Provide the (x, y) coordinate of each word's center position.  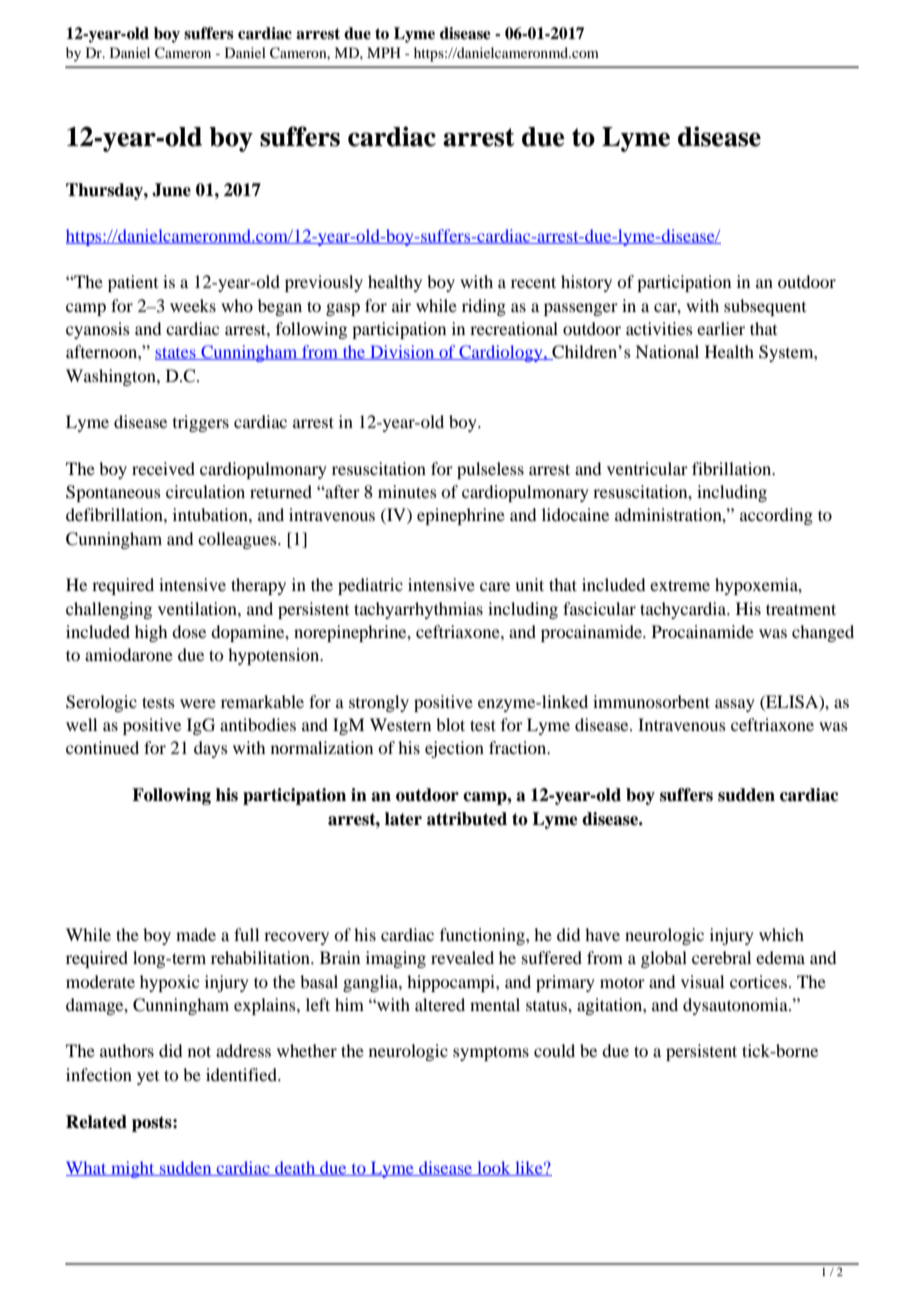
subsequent (765, 307)
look (494, 1168)
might (133, 1169)
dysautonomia (736, 1006)
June (171, 190)
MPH (384, 52)
